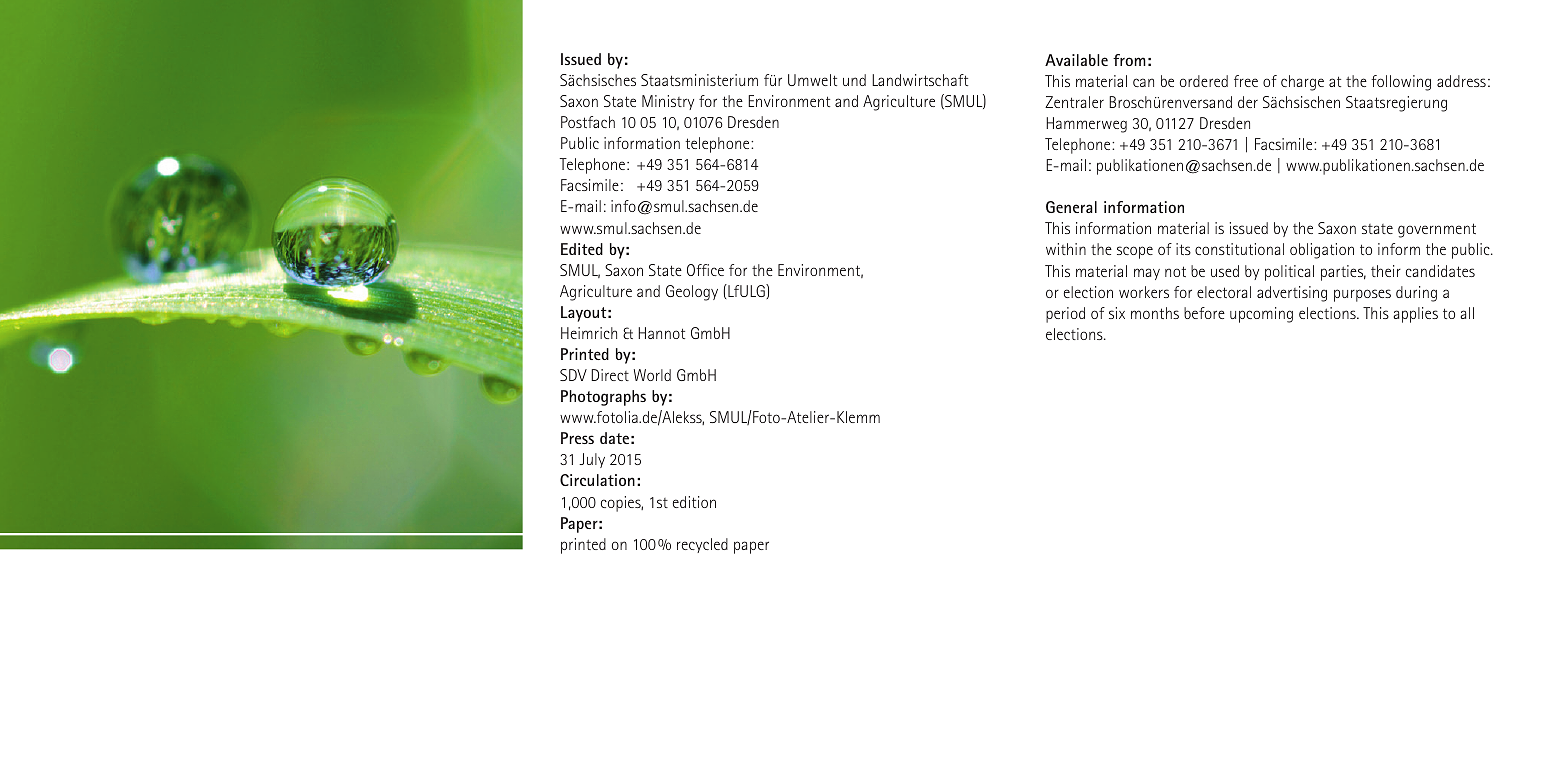 Image resolution: width=1568 pixels, height=784 pixels. I want to click on Geology, so click(692, 293).
